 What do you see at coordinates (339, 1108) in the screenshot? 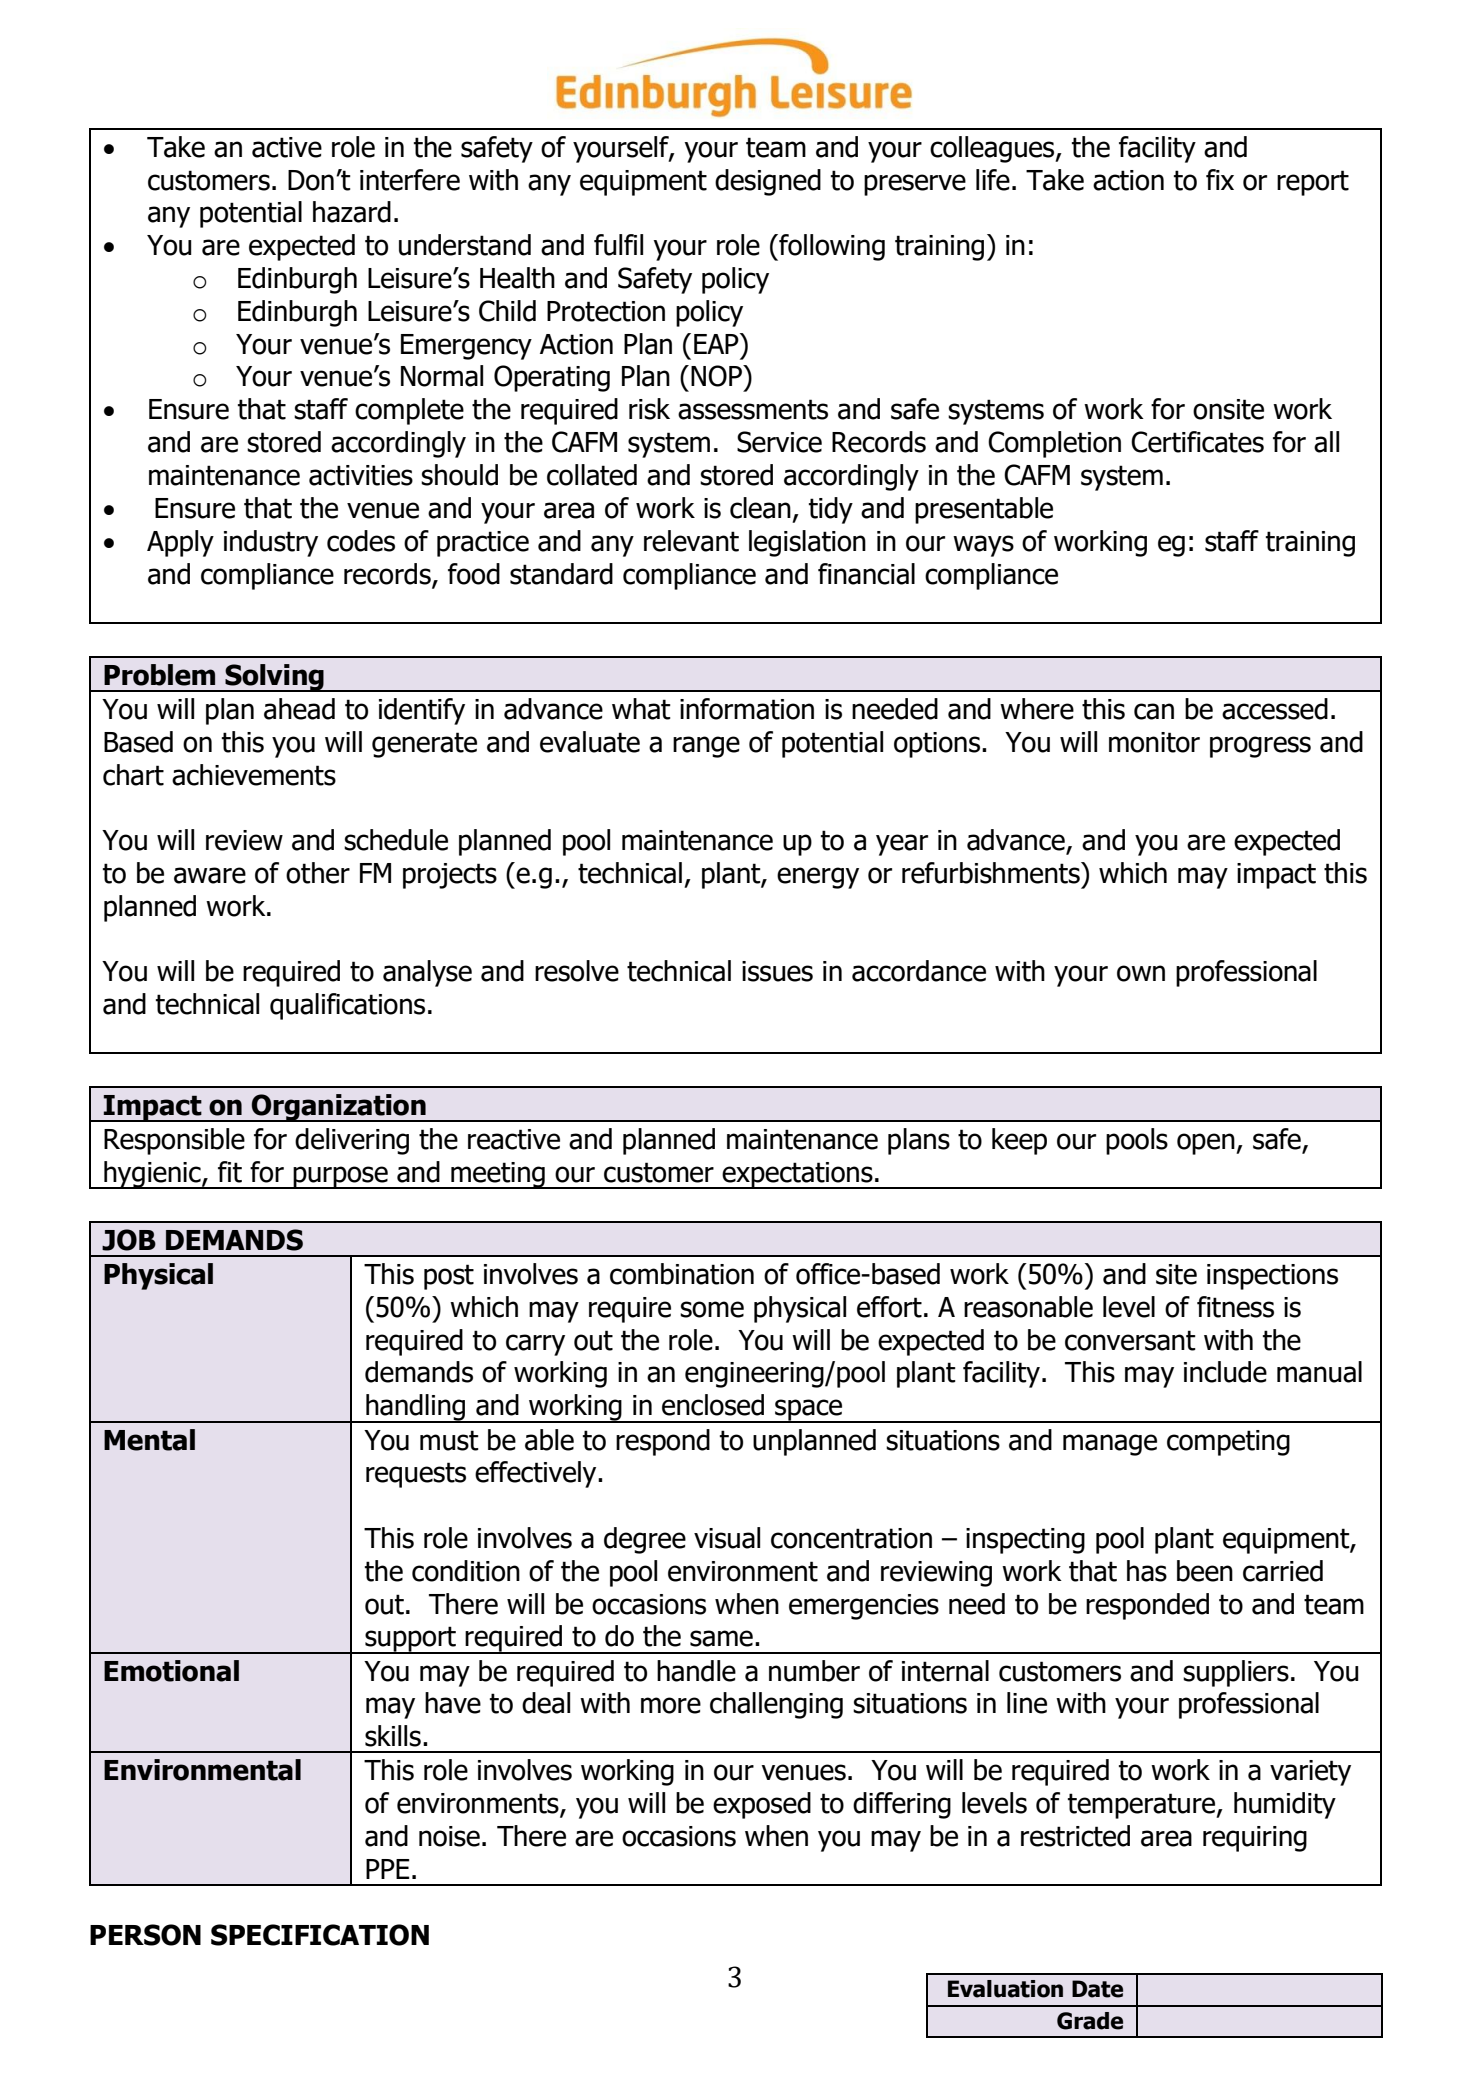
I see `Organization` at bounding box center [339, 1108].
